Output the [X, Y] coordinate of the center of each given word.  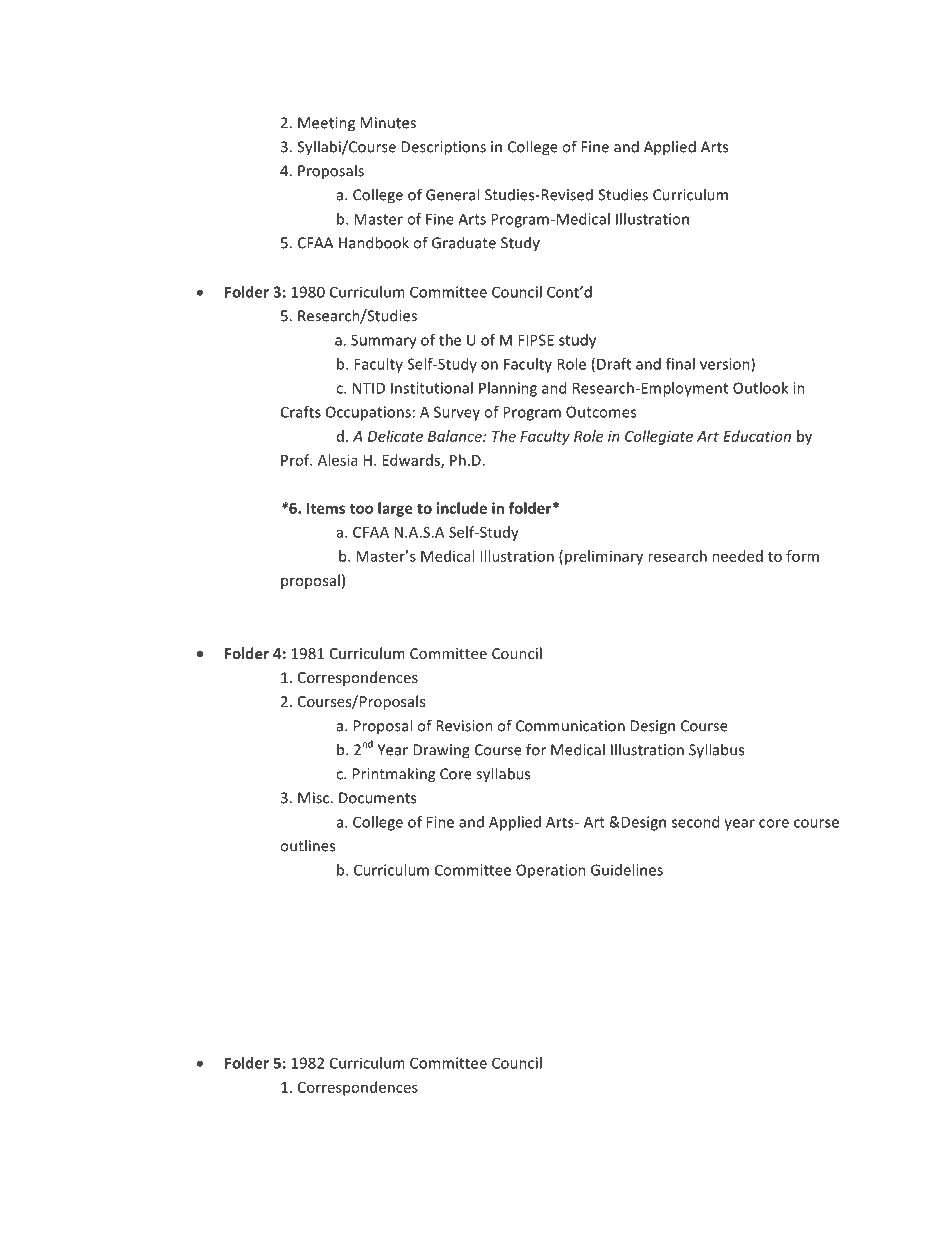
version [726, 365]
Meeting [326, 124]
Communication [570, 726]
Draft [614, 364]
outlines [307, 845]
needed [737, 556]
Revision [464, 726]
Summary [384, 341]
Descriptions [443, 148]
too [361, 509]
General [452, 194]
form [802, 556]
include [462, 508]
